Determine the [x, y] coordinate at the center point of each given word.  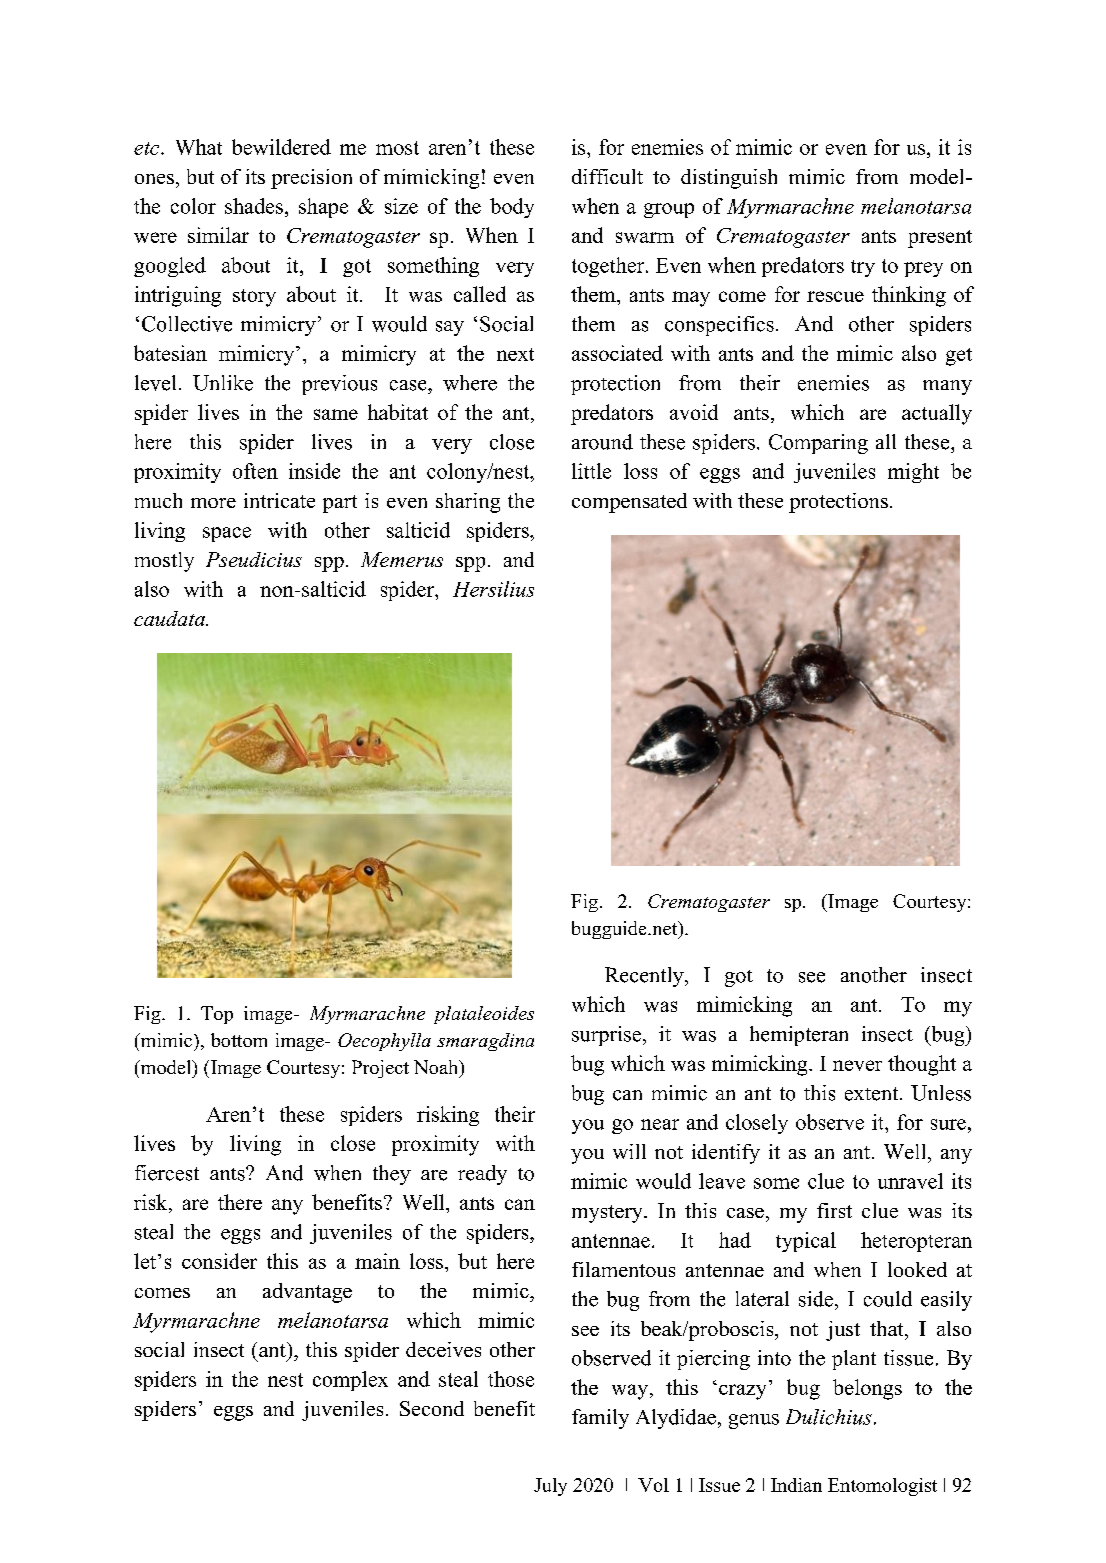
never [857, 1065]
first [834, 1210]
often [255, 471]
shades [254, 206]
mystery [608, 1214]
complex [350, 1381]
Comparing [818, 444]
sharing [468, 503]
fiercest [167, 1173]
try [863, 268]
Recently [645, 977]
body [512, 208]
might [913, 473]
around [602, 442]
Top [217, 1015]
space [227, 534]
